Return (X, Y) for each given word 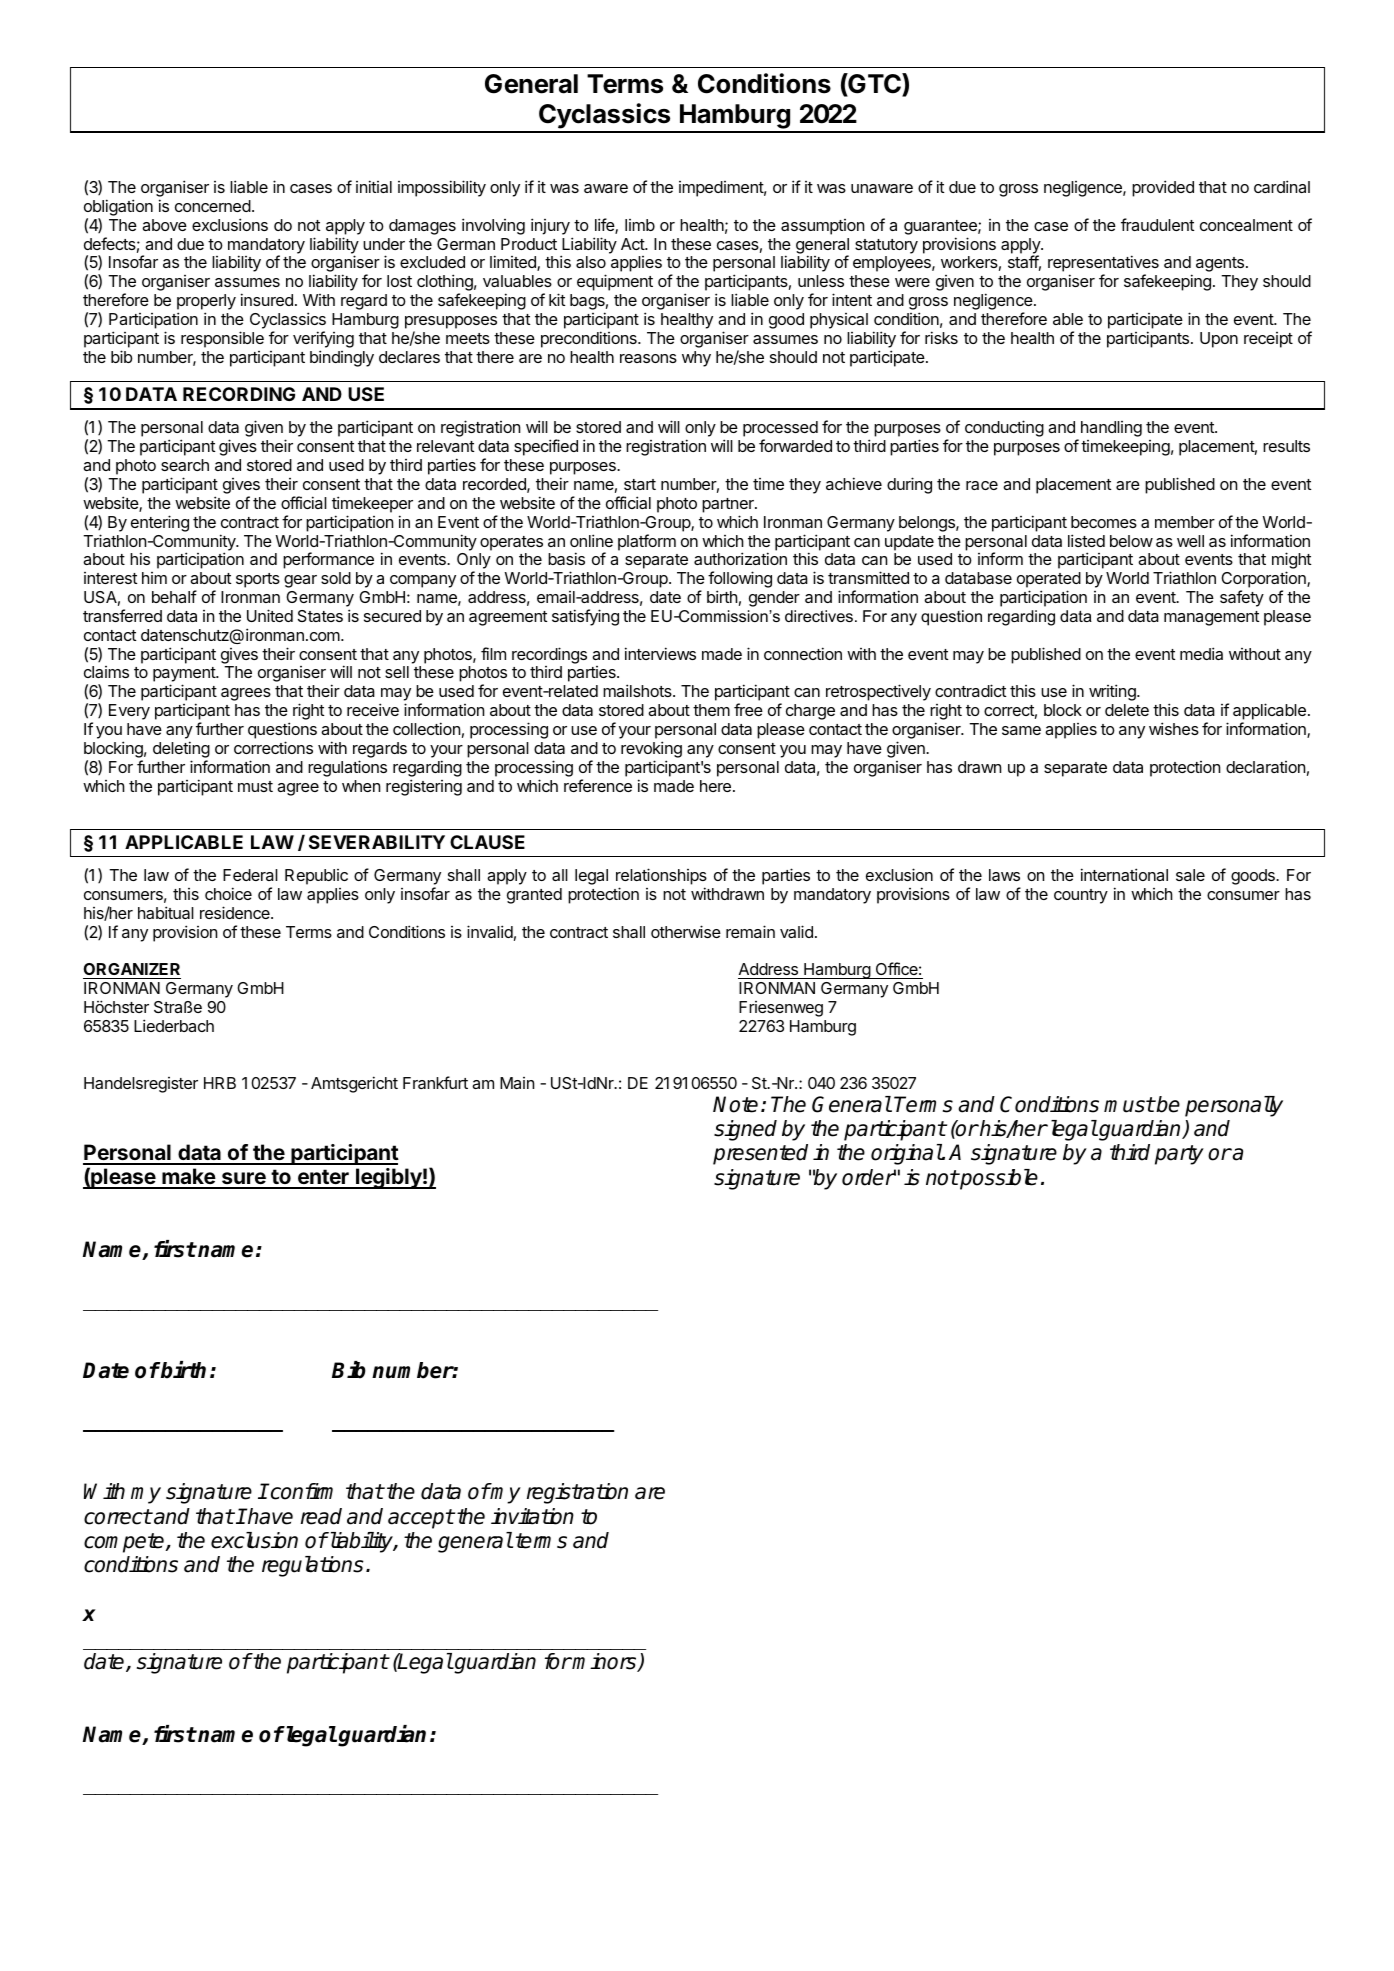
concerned (213, 206)
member (1185, 522)
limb (640, 225)
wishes (1174, 728)
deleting (181, 749)
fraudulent (1157, 224)
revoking (651, 749)
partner (729, 505)
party (1179, 1155)
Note (735, 1104)
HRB (220, 1083)
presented (760, 1154)
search (185, 465)
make (188, 1178)
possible (998, 1179)
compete (125, 1543)
